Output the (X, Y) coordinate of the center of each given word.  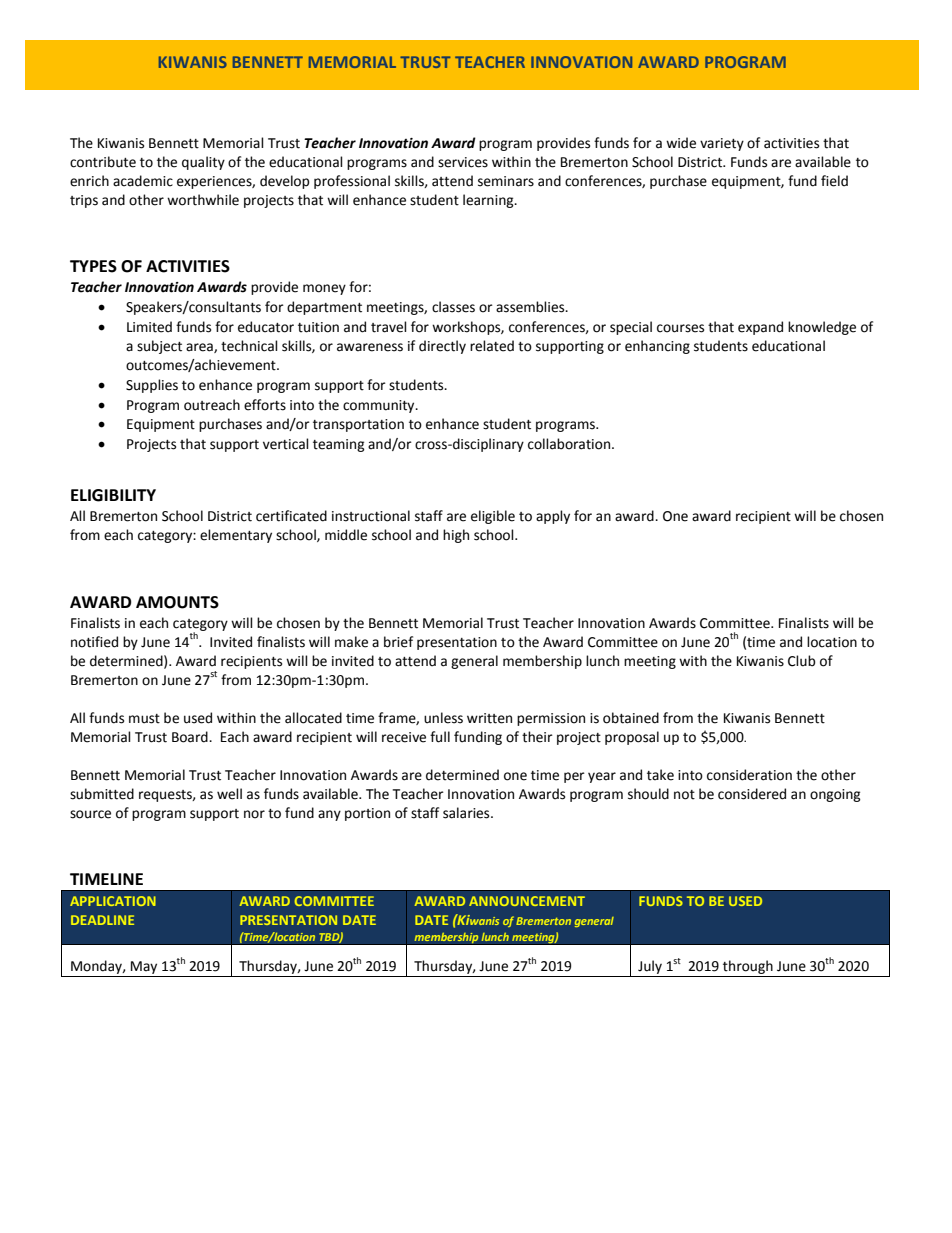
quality (203, 163)
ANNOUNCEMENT (527, 901)
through (748, 968)
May (144, 969)
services (463, 162)
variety (722, 144)
